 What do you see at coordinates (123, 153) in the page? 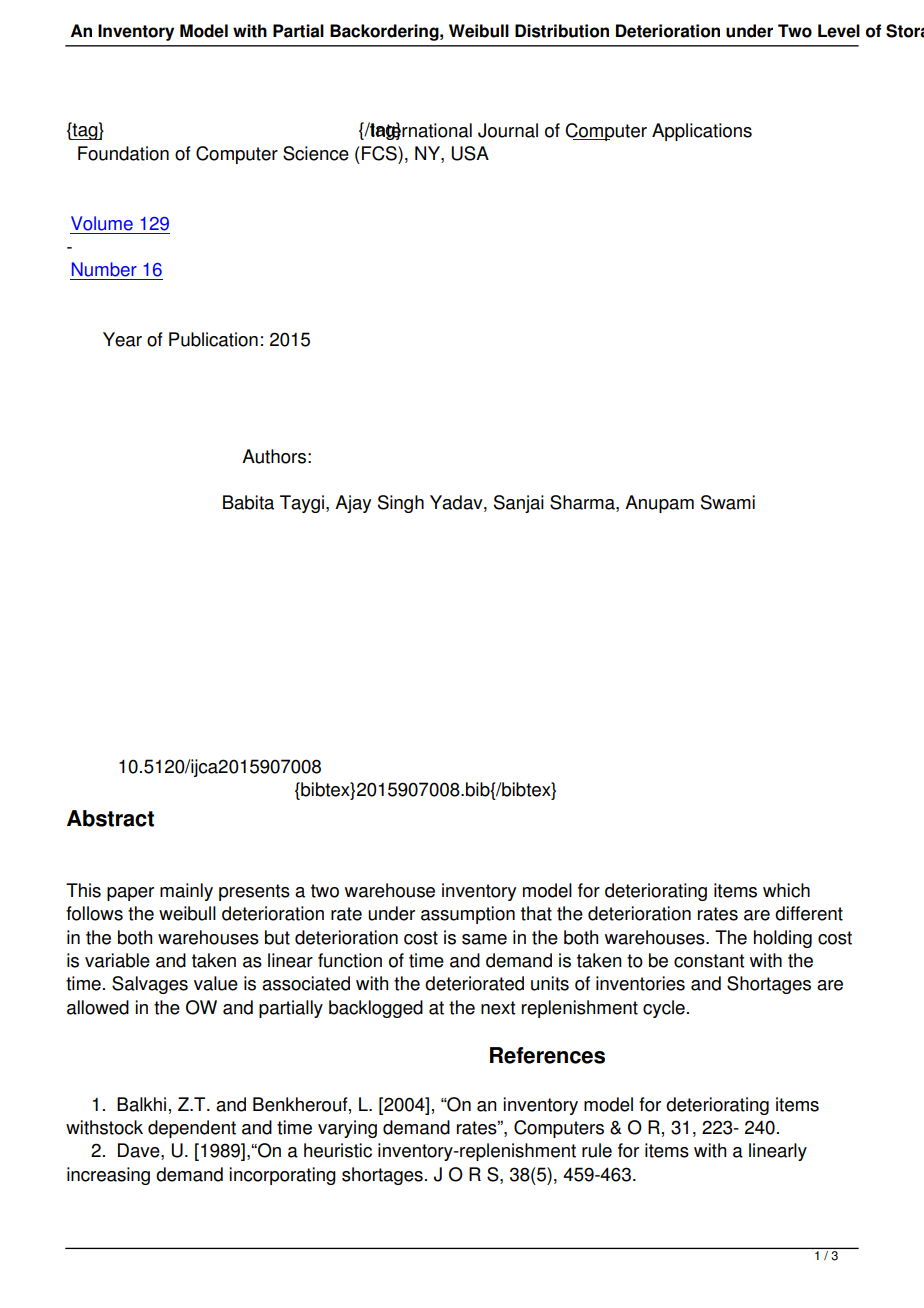
I see `Foundation` at bounding box center [123, 153].
